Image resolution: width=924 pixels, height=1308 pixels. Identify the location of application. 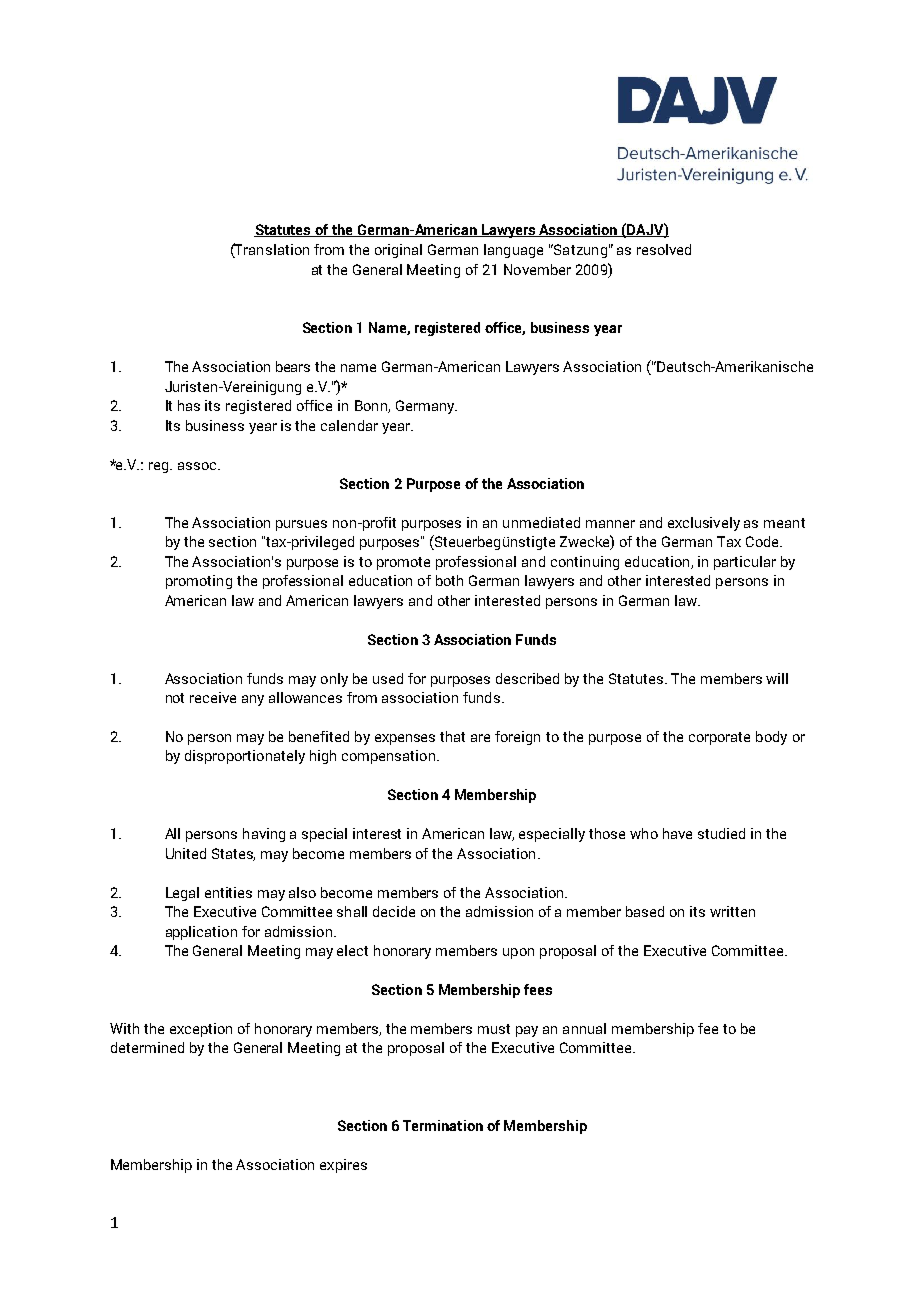
(201, 933).
